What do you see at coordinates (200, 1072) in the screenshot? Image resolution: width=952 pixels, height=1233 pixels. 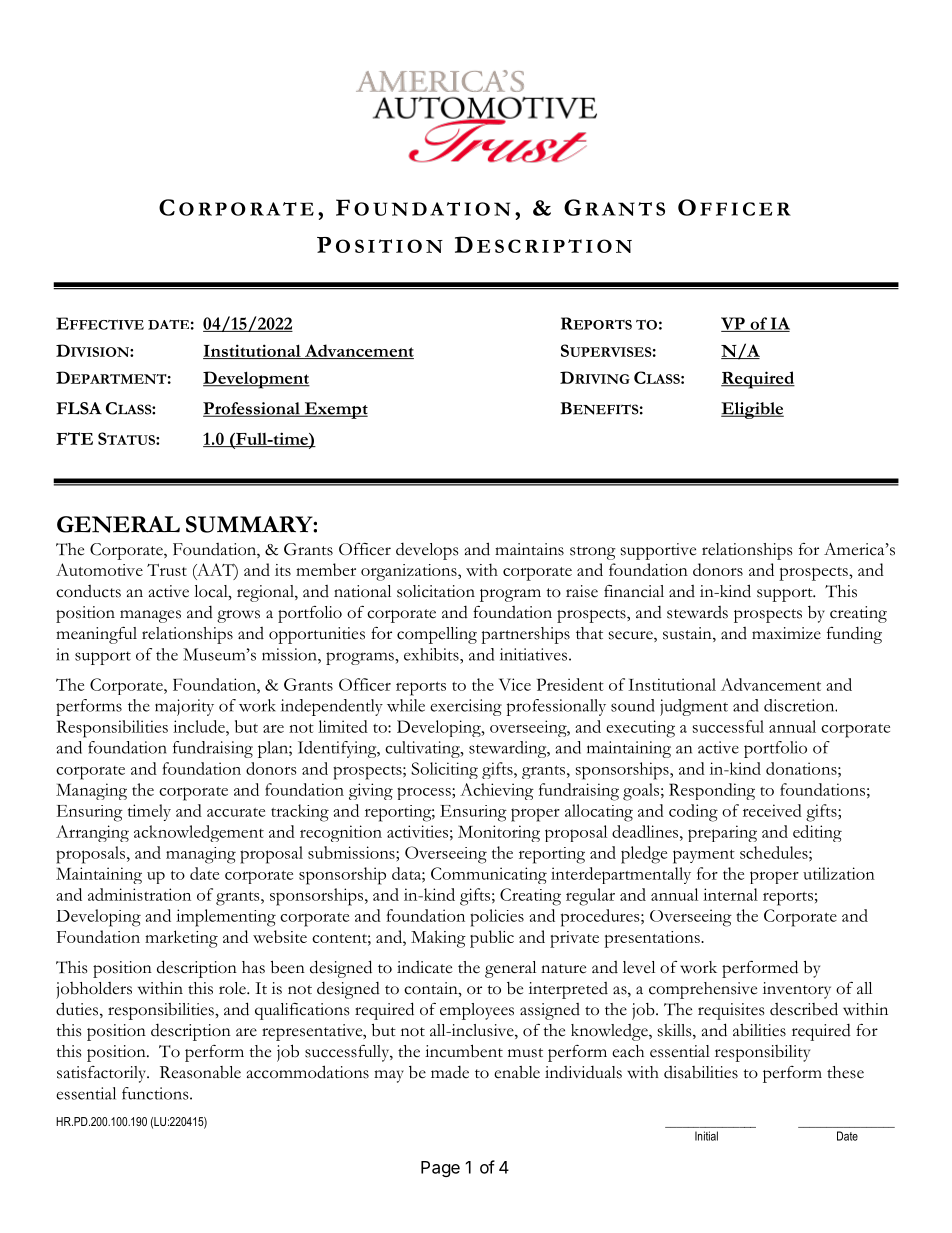 I see `Reasonable` at bounding box center [200, 1072].
